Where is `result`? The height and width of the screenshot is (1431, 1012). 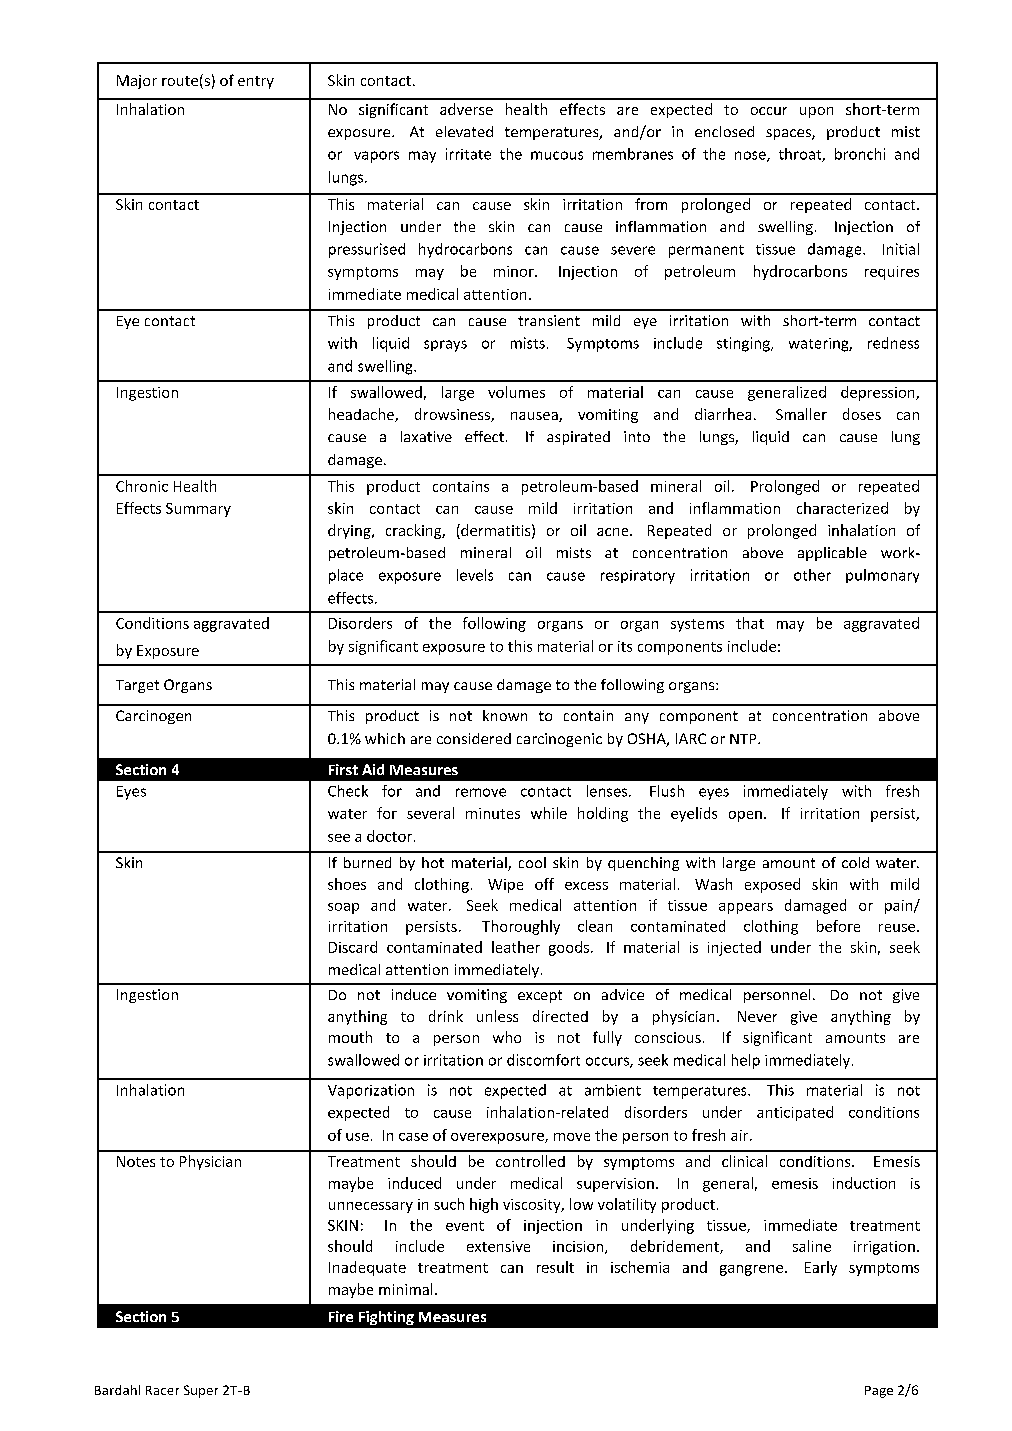 result is located at coordinates (555, 1267).
